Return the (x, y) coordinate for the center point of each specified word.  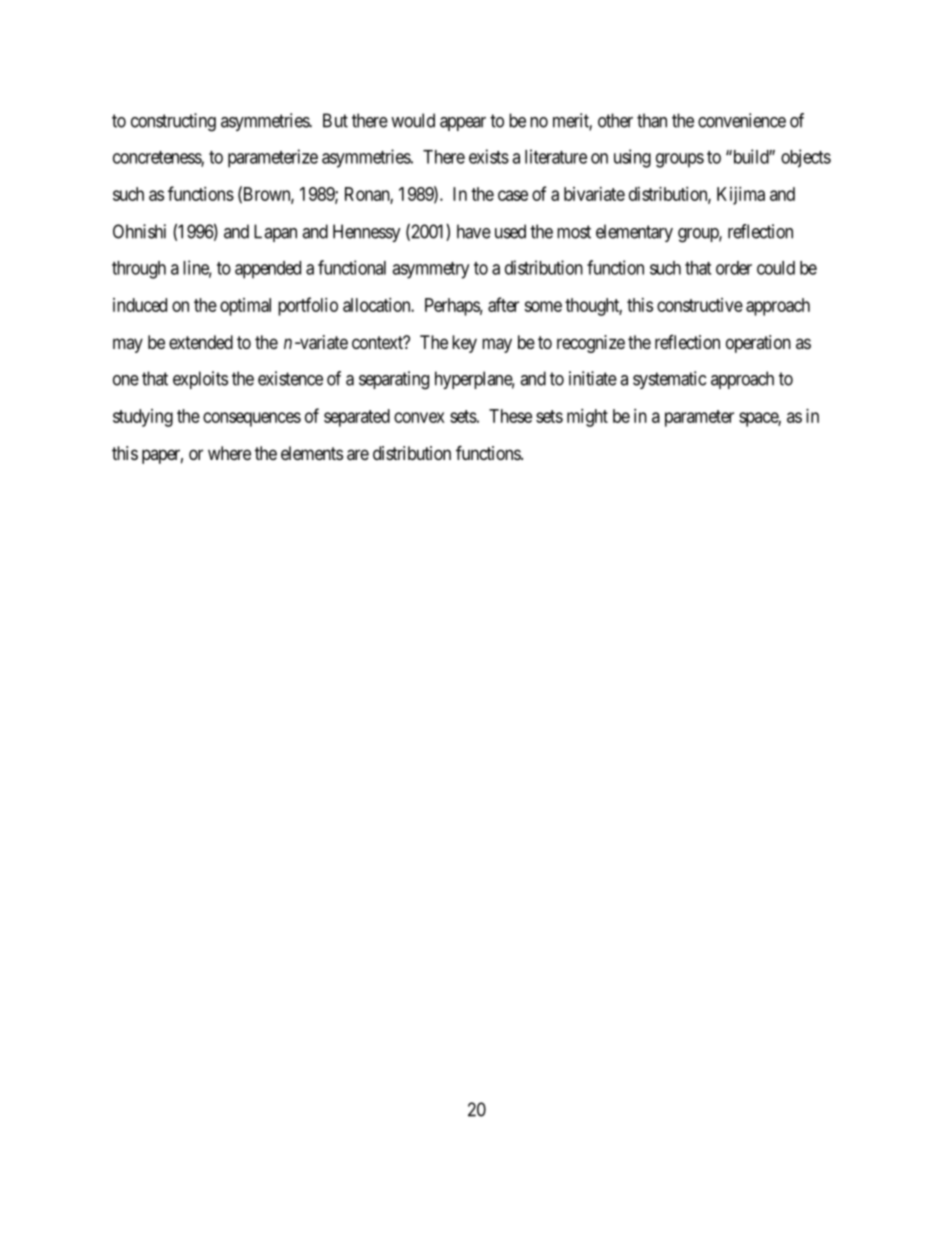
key (464, 344)
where (229, 453)
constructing (173, 122)
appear (463, 124)
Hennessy (367, 233)
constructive (700, 305)
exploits (200, 380)
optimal (245, 307)
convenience (742, 120)
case (513, 195)
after (503, 304)
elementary (634, 233)
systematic (669, 380)
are (358, 455)
